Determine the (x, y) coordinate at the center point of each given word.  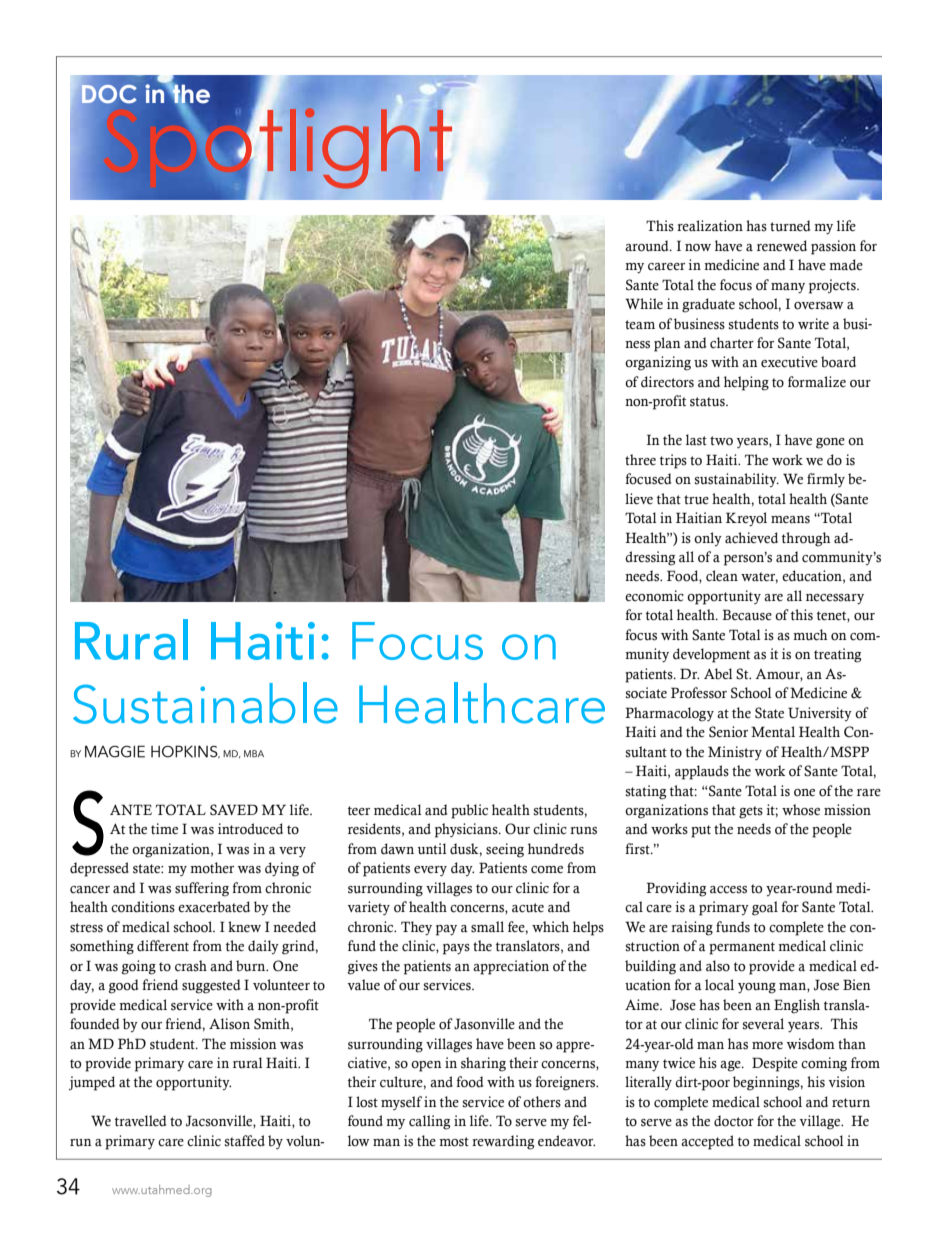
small (487, 927)
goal (765, 908)
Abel (718, 674)
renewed (782, 246)
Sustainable (205, 703)
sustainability (737, 480)
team (640, 325)
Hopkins (185, 751)
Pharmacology (669, 714)
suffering (202, 889)
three (640, 460)
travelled (141, 1121)
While (644, 303)
